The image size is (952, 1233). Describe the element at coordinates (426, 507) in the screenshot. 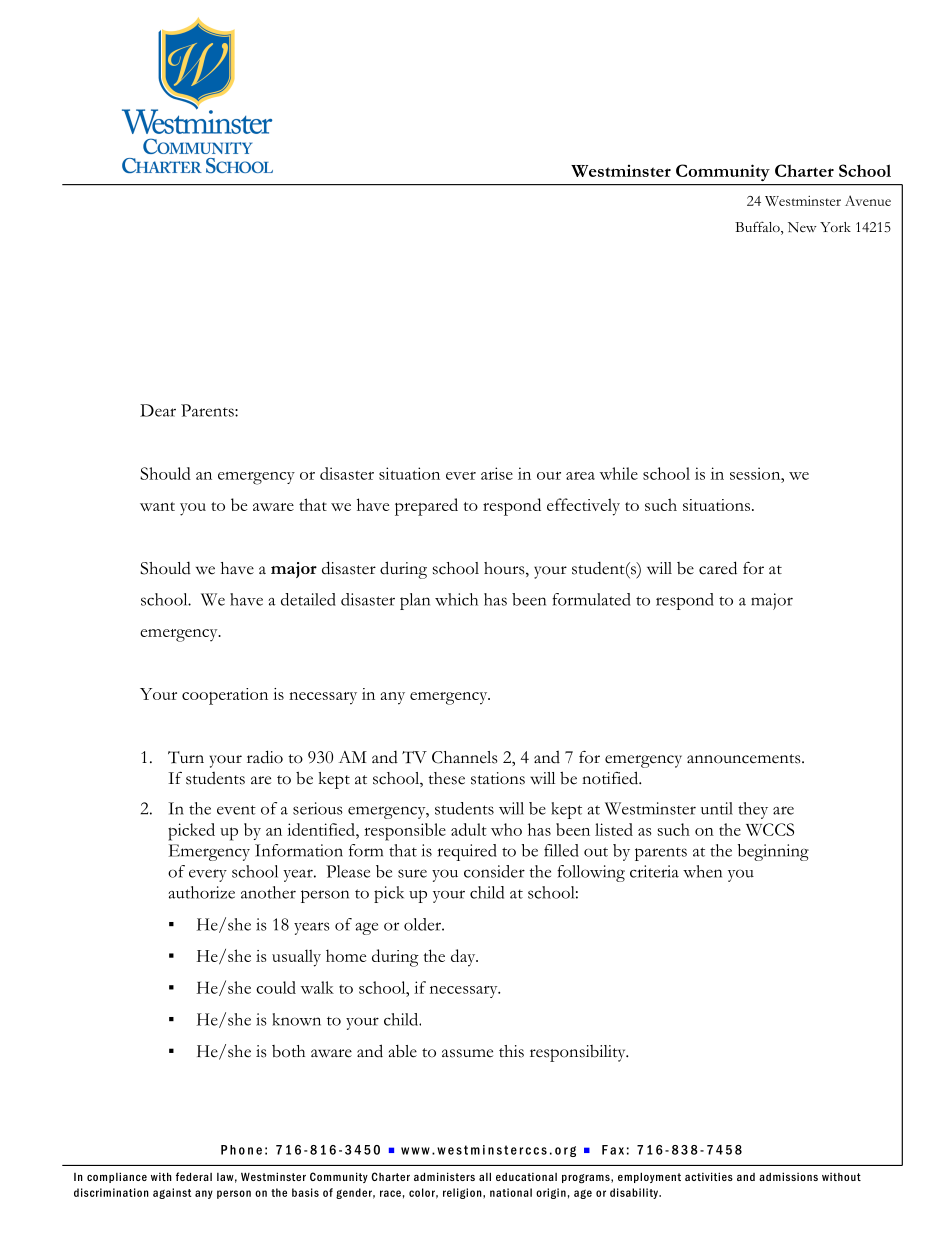

I see `prepared` at that location.
